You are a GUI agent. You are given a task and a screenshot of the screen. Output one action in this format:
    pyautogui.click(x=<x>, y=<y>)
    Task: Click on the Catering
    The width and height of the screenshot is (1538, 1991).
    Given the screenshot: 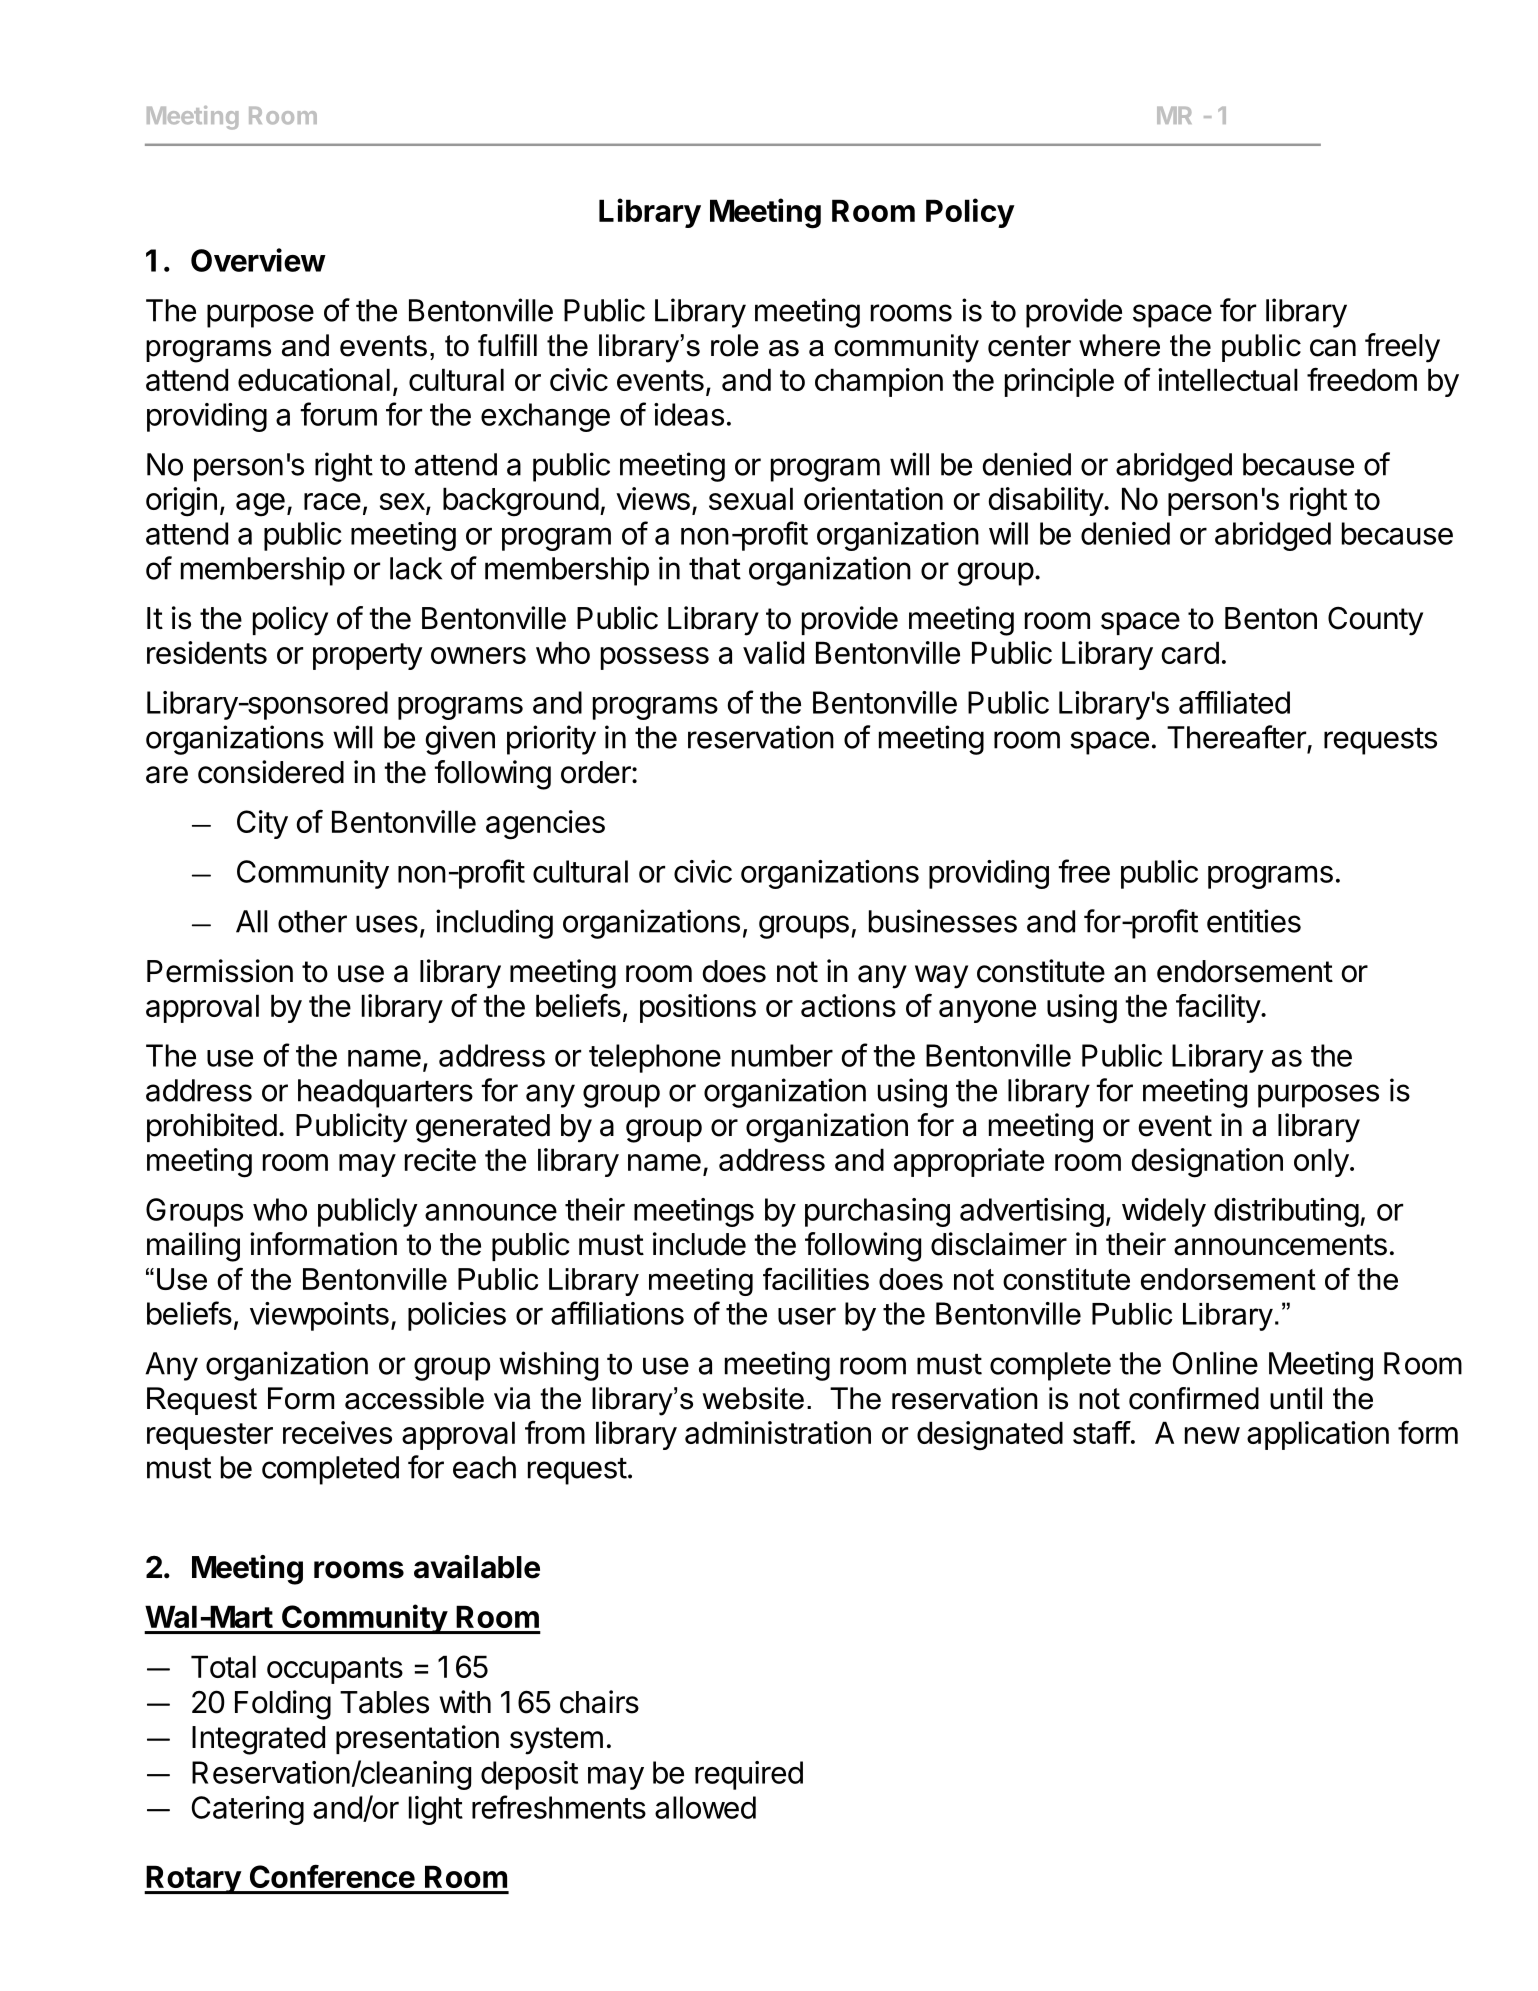 What is the action you would take?
    pyautogui.click(x=248, y=1810)
